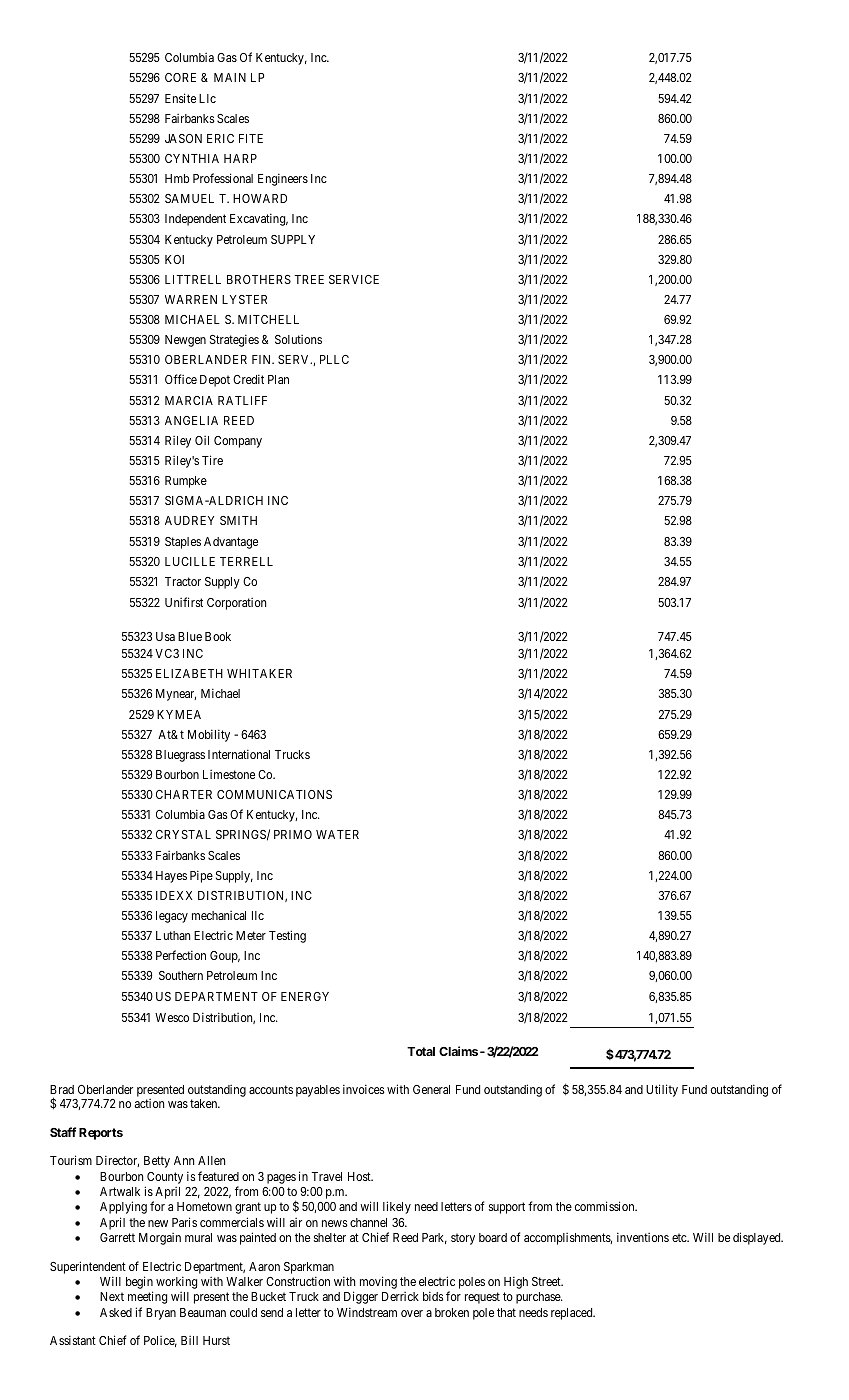 This document has height=1400, width=849. Describe the element at coordinates (643, 1237) in the document. I see `inventions` at that location.
